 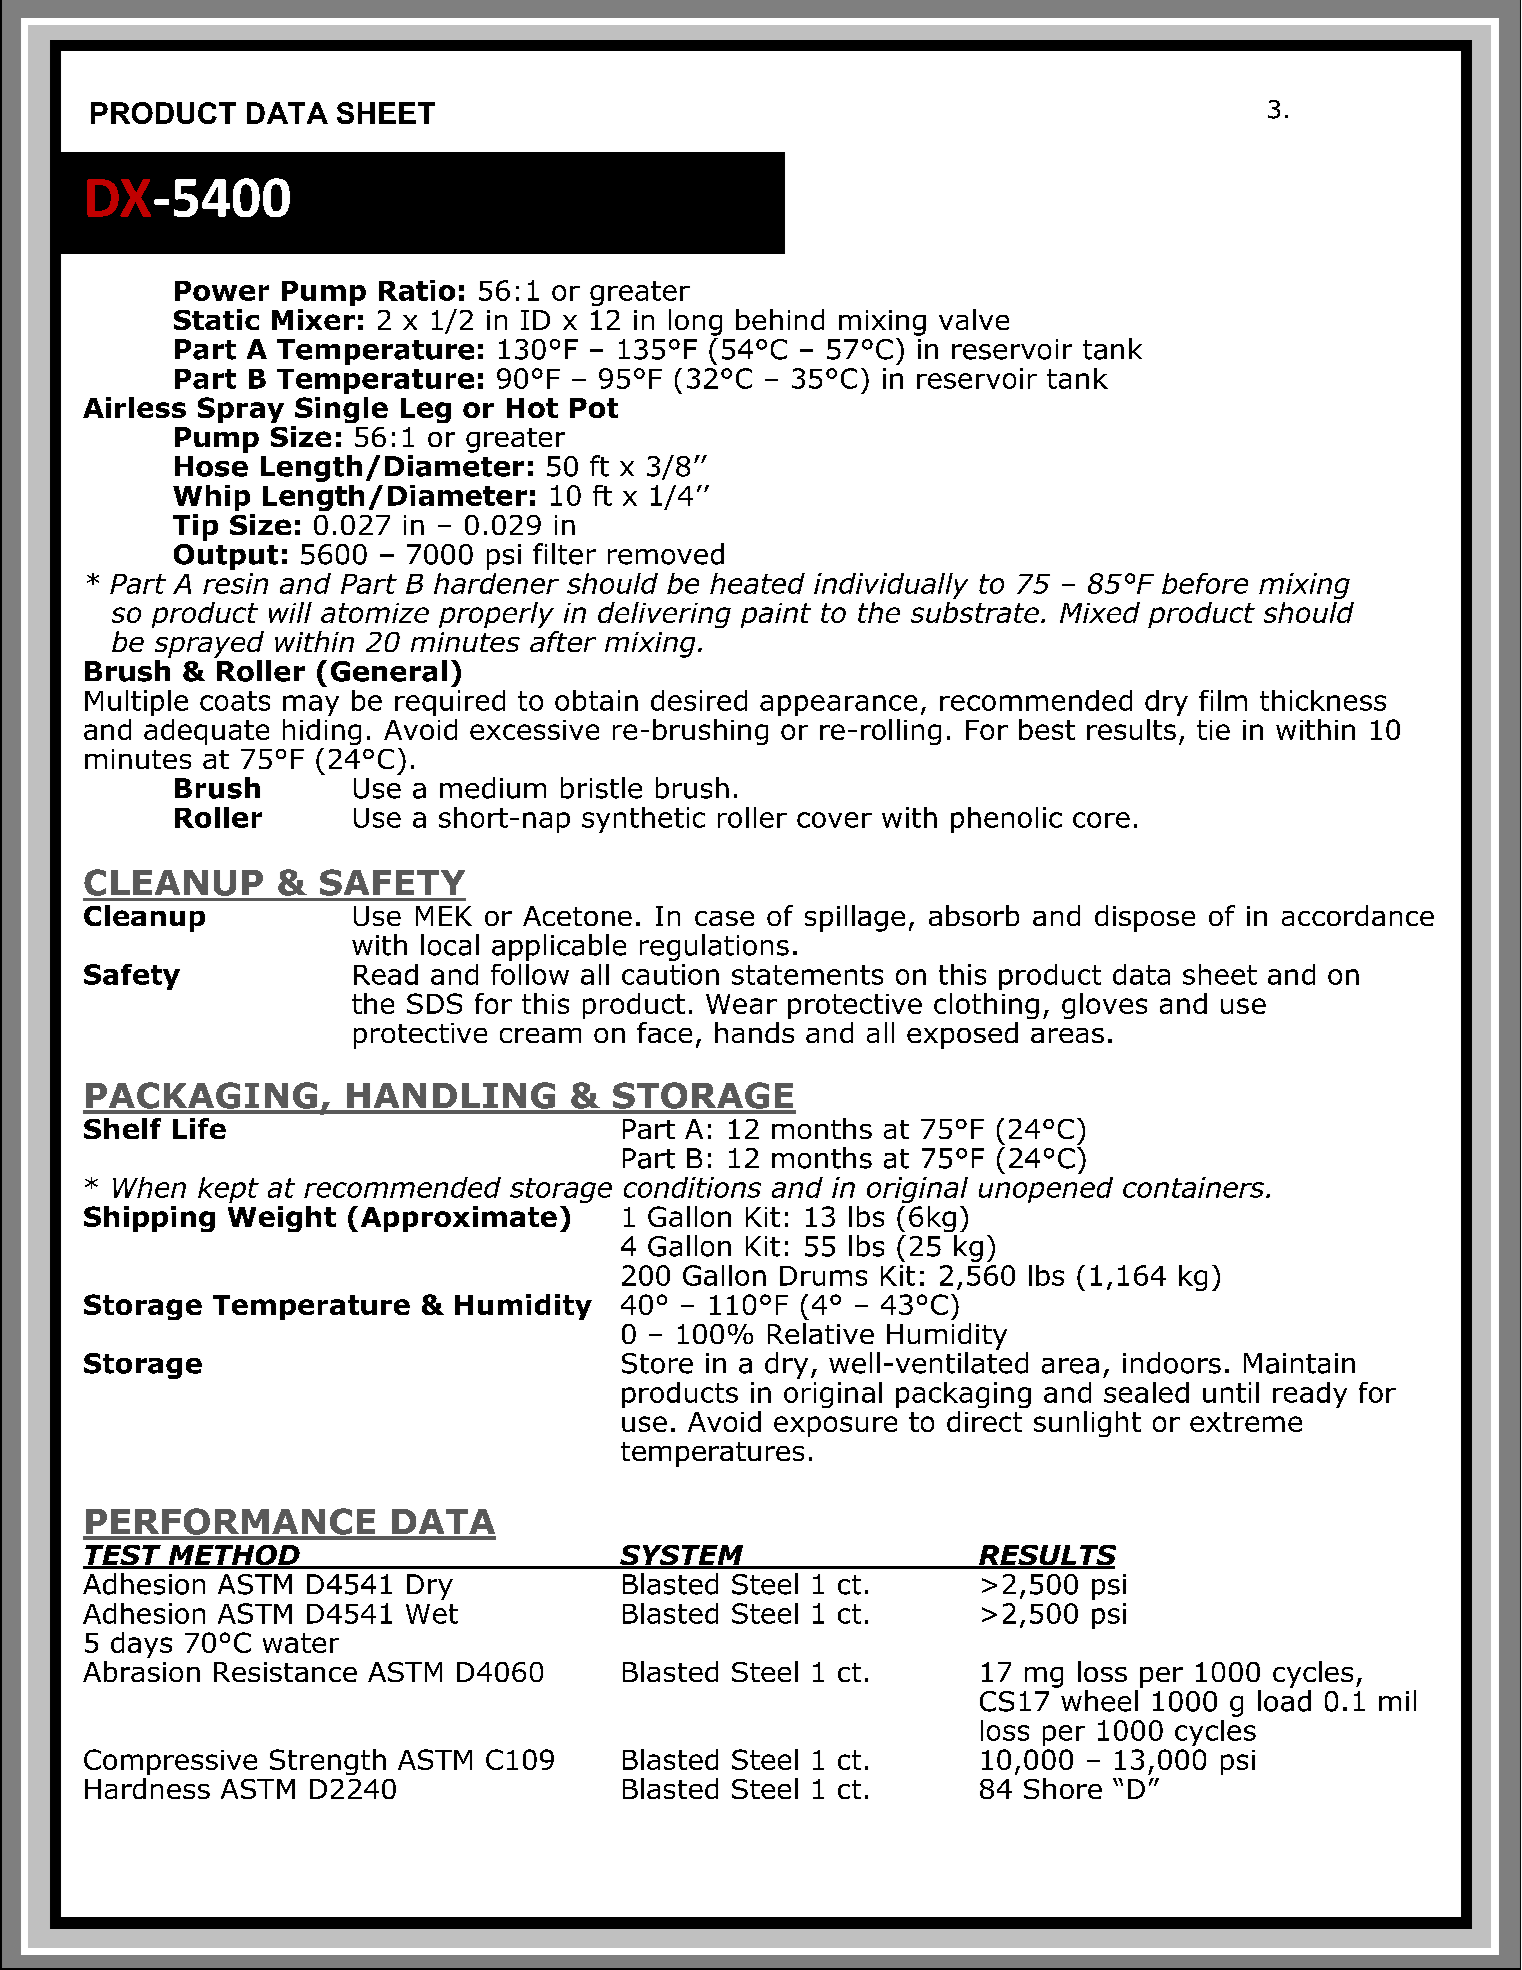 I want to click on Shore, so click(x=1063, y=1788).
